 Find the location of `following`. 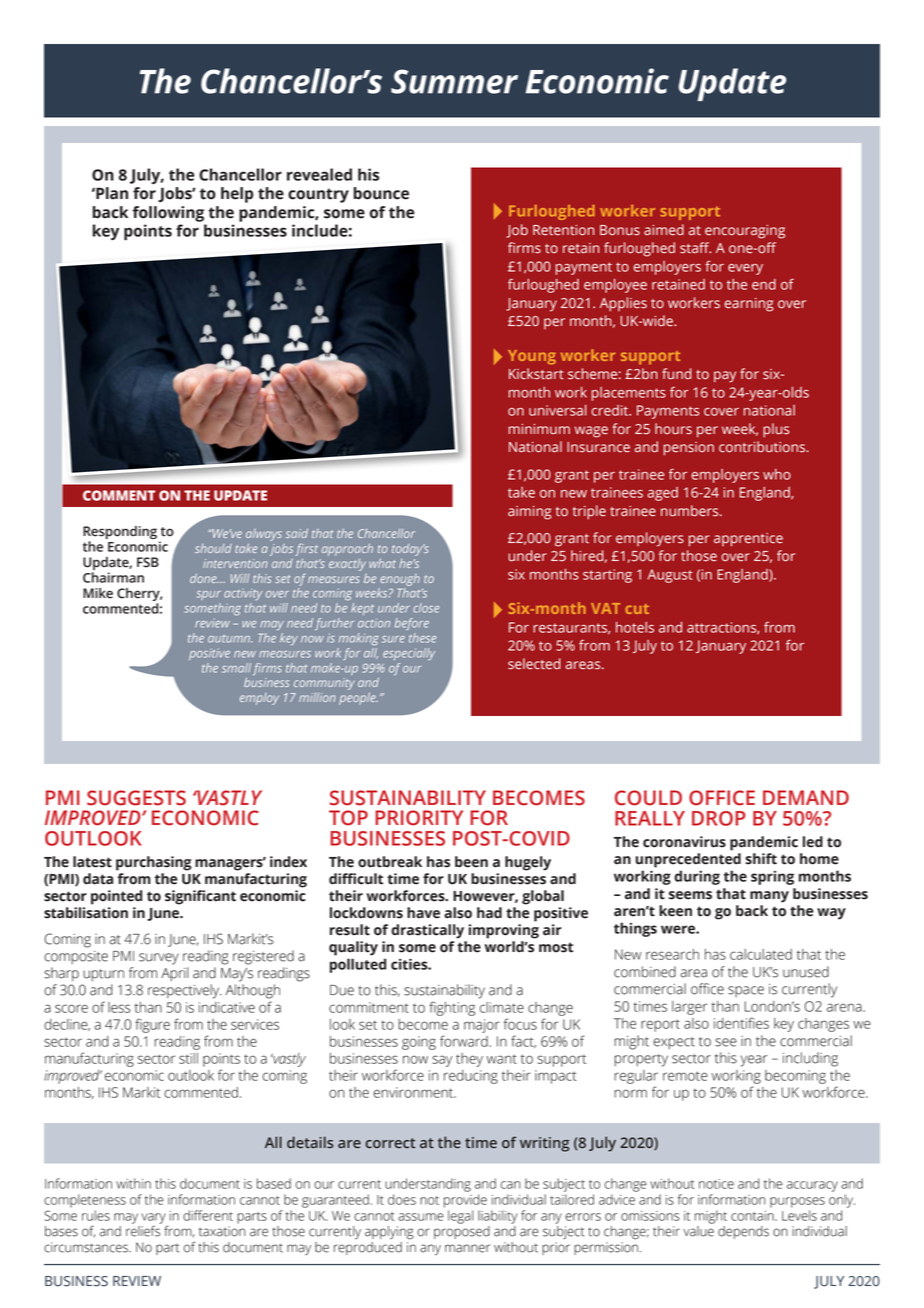

following is located at coordinates (168, 214).
